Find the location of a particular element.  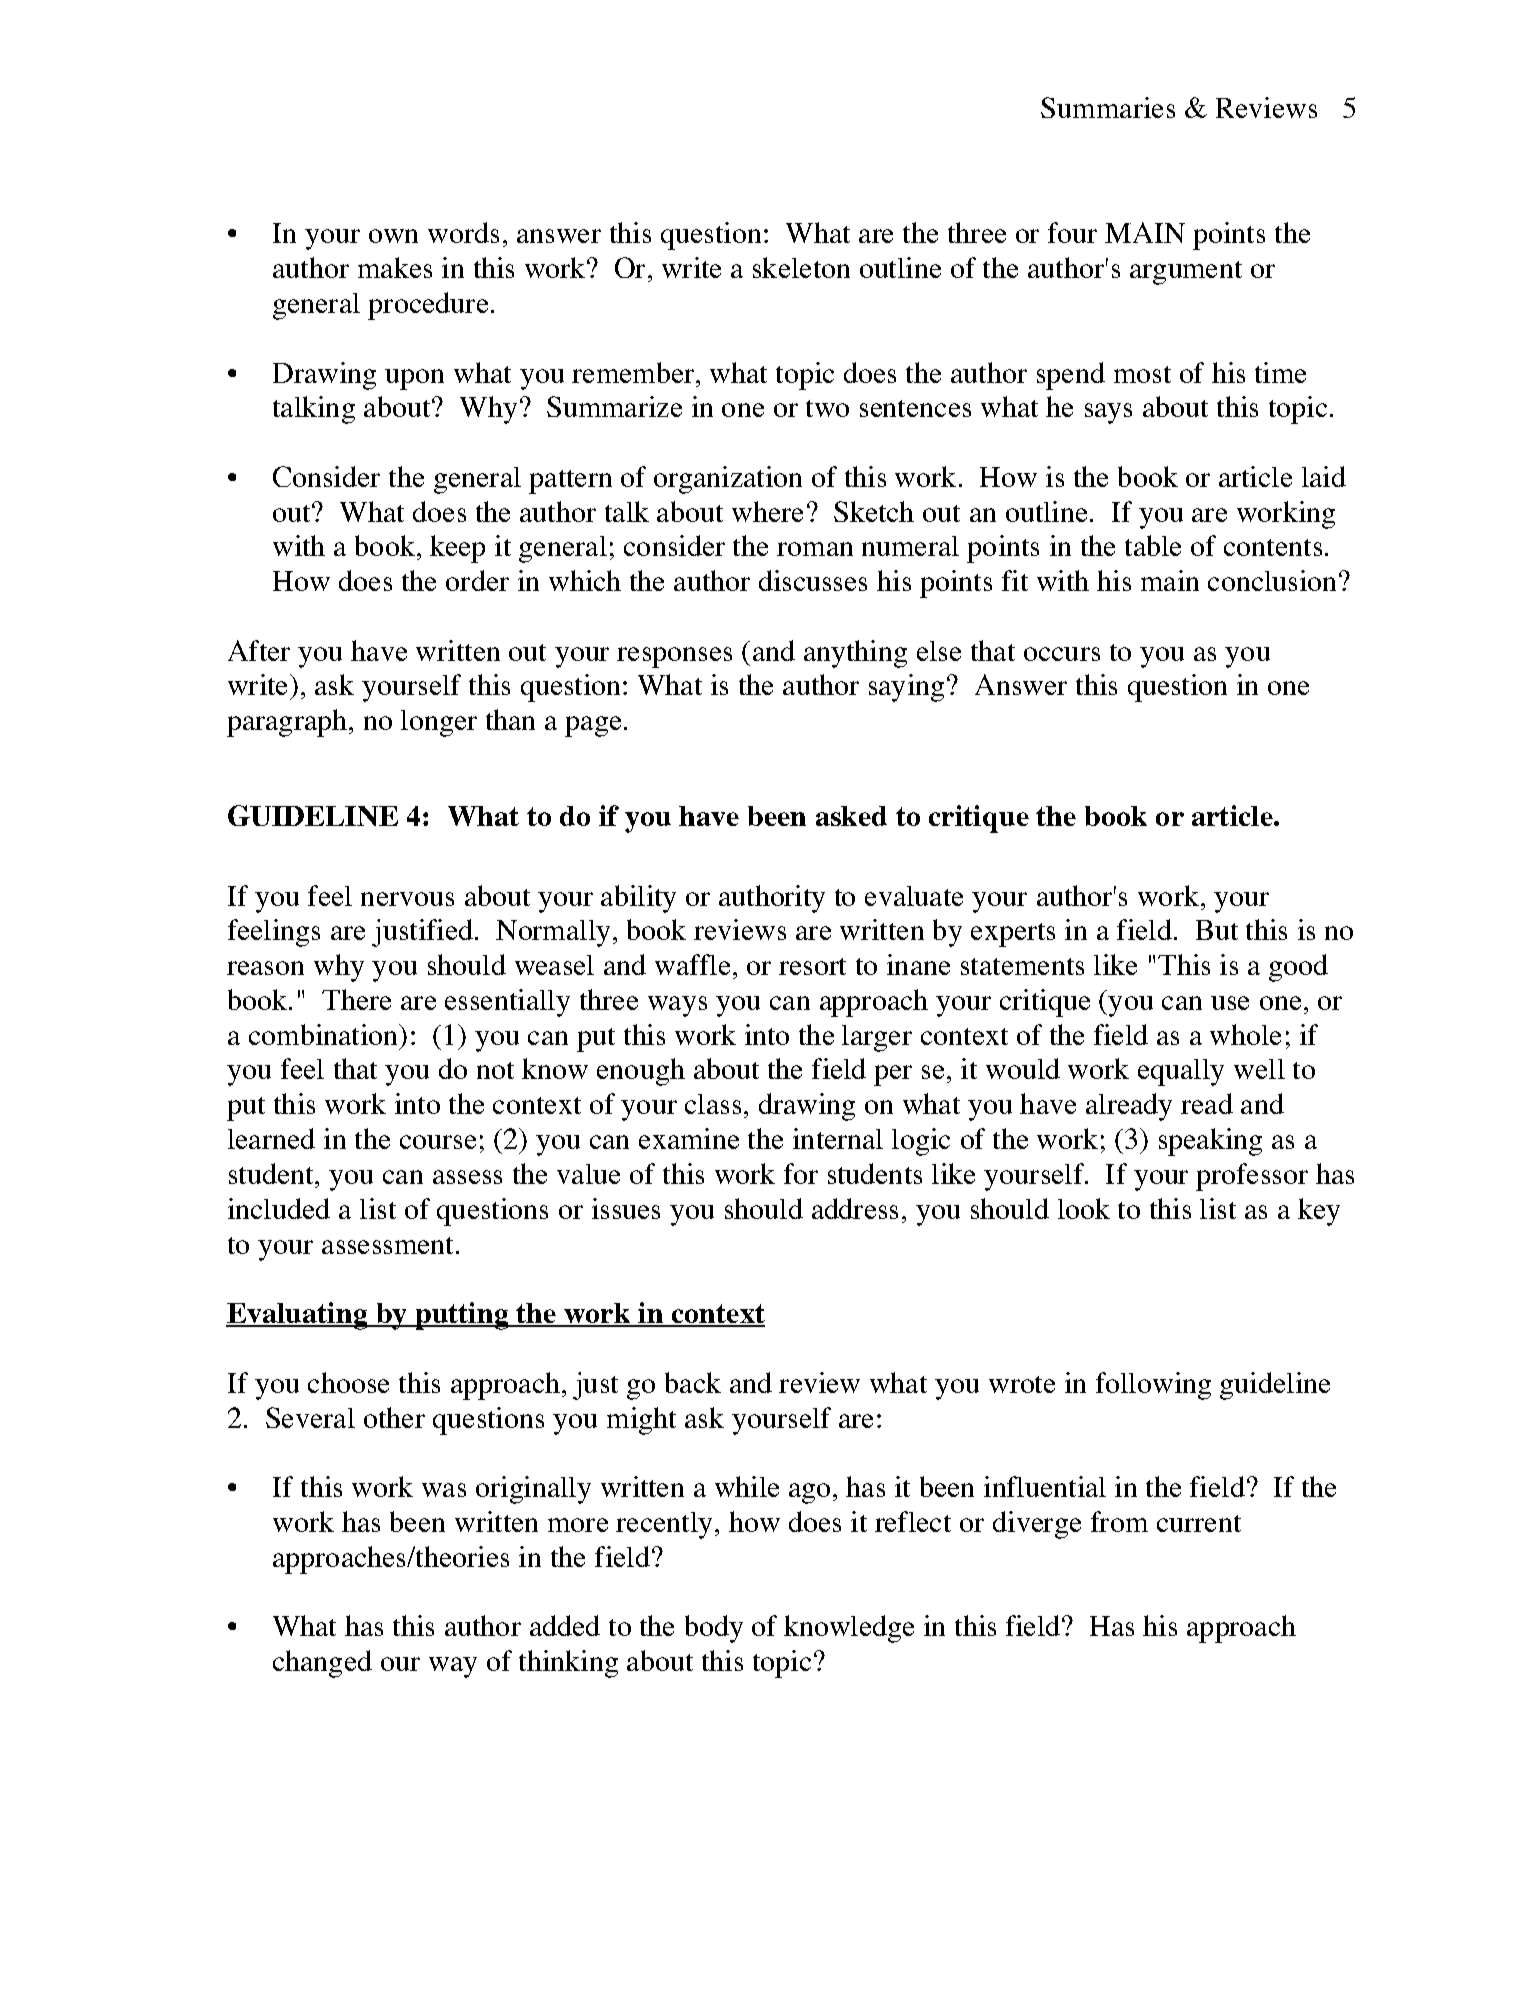

Summaries is located at coordinates (1108, 107).
